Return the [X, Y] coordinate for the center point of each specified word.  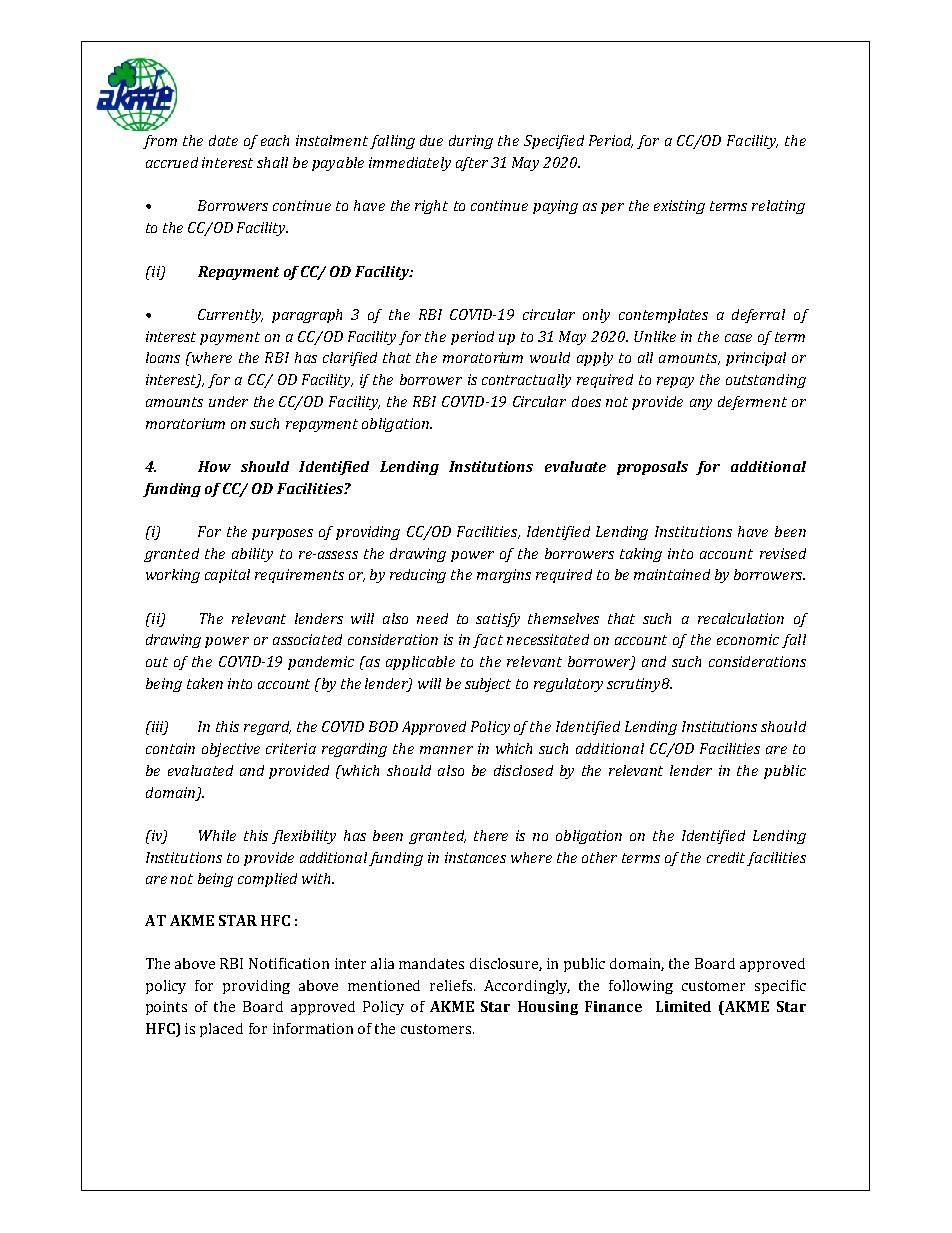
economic [748, 639]
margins [504, 576]
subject [488, 685]
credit [726, 857]
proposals [652, 468]
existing [679, 207]
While [217, 835]
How [214, 466]
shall [272, 162]
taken [205, 683]
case [738, 338]
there [491, 835]
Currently [230, 316]
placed [221, 1030]
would [550, 357]
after [472, 164]
